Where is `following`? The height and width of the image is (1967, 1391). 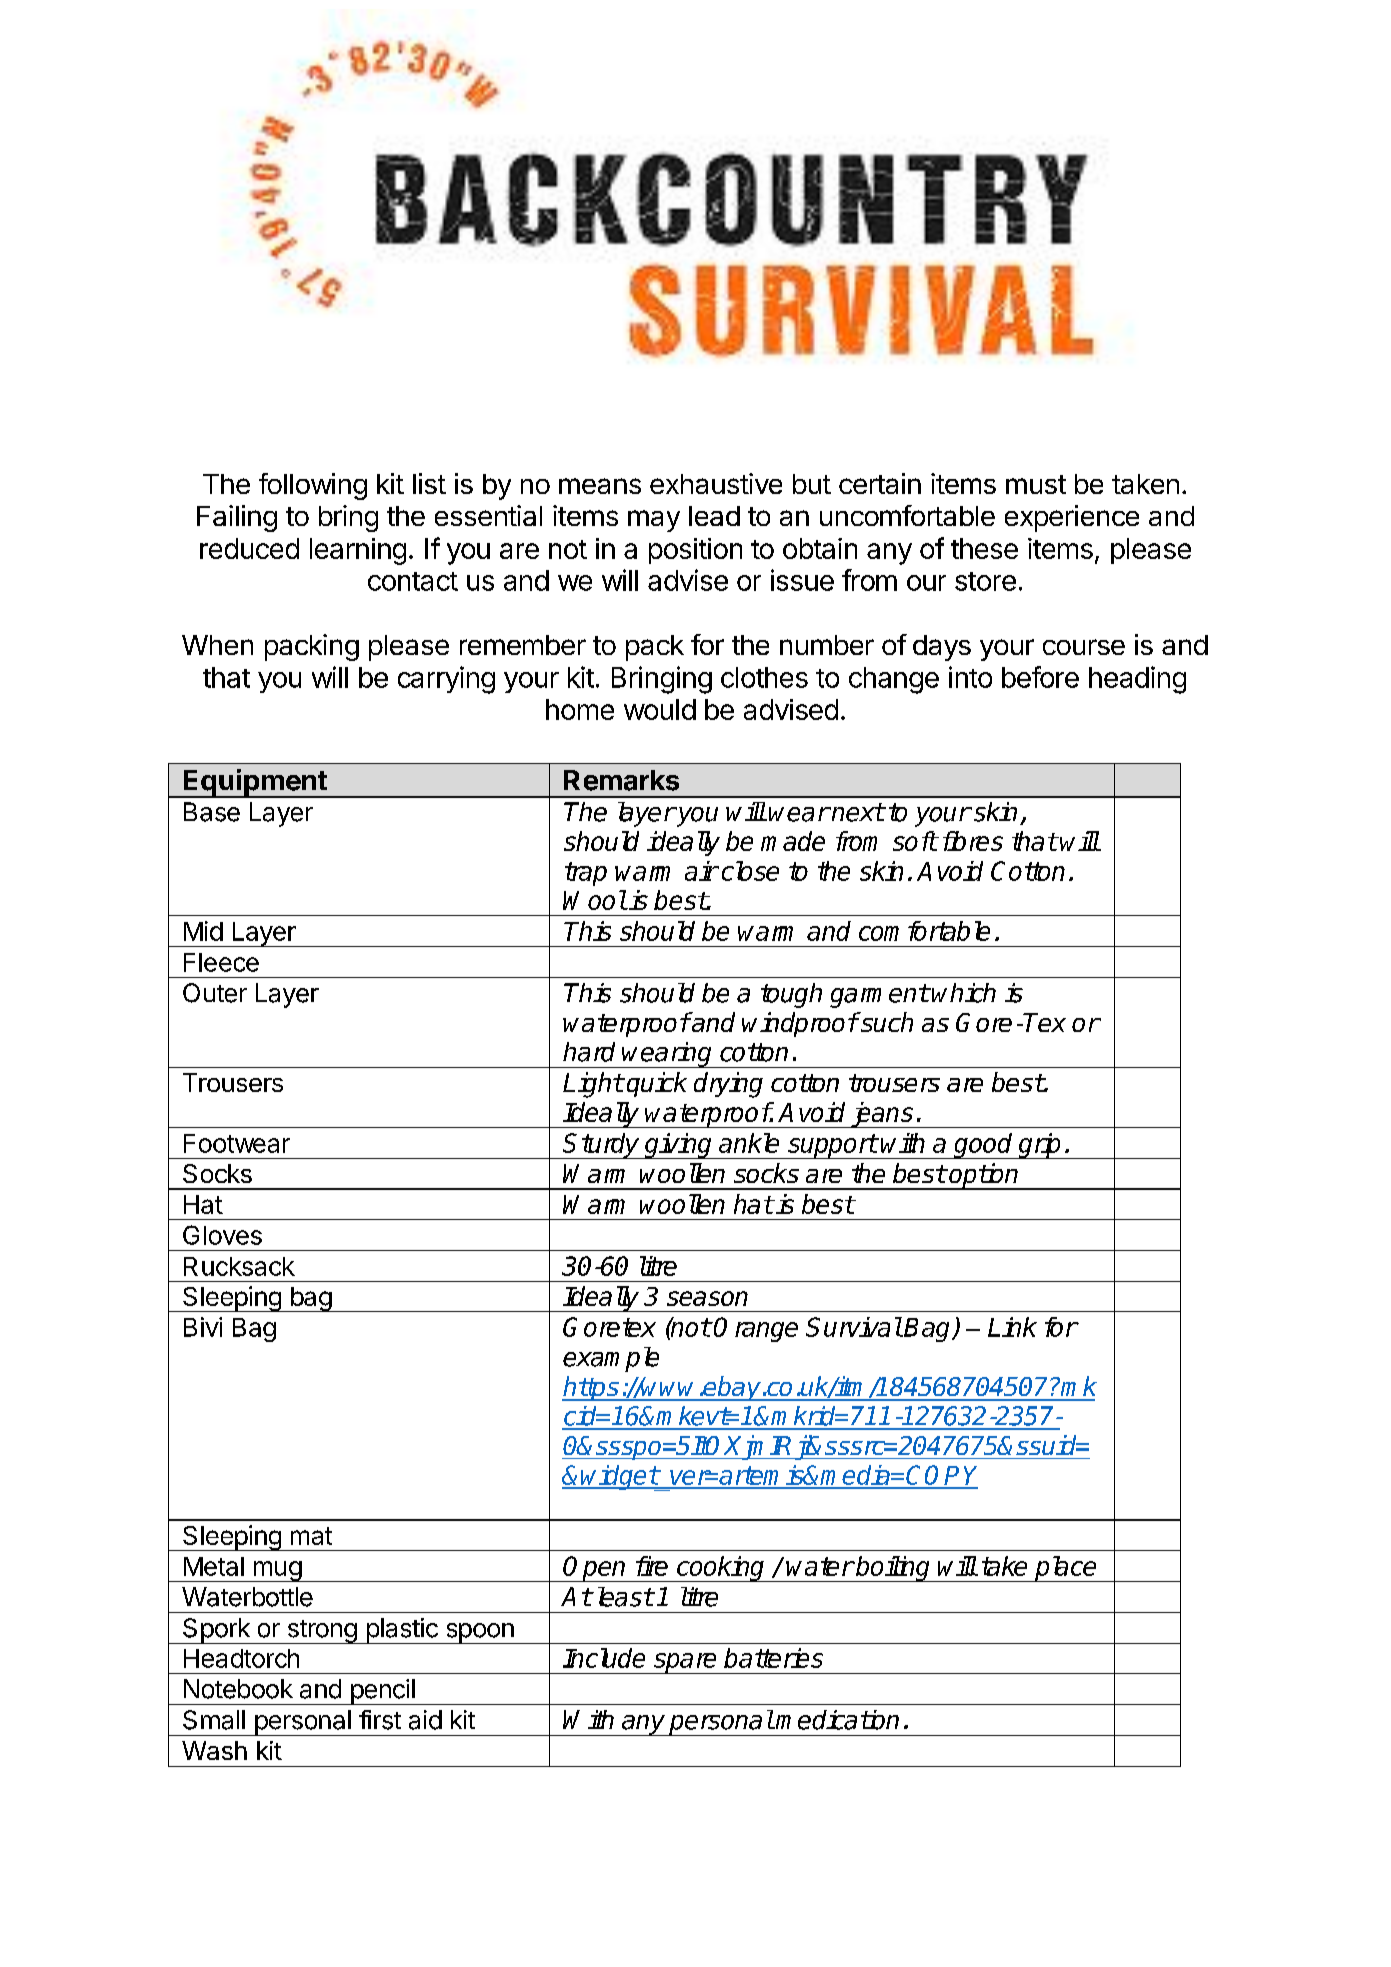 following is located at coordinates (313, 486).
